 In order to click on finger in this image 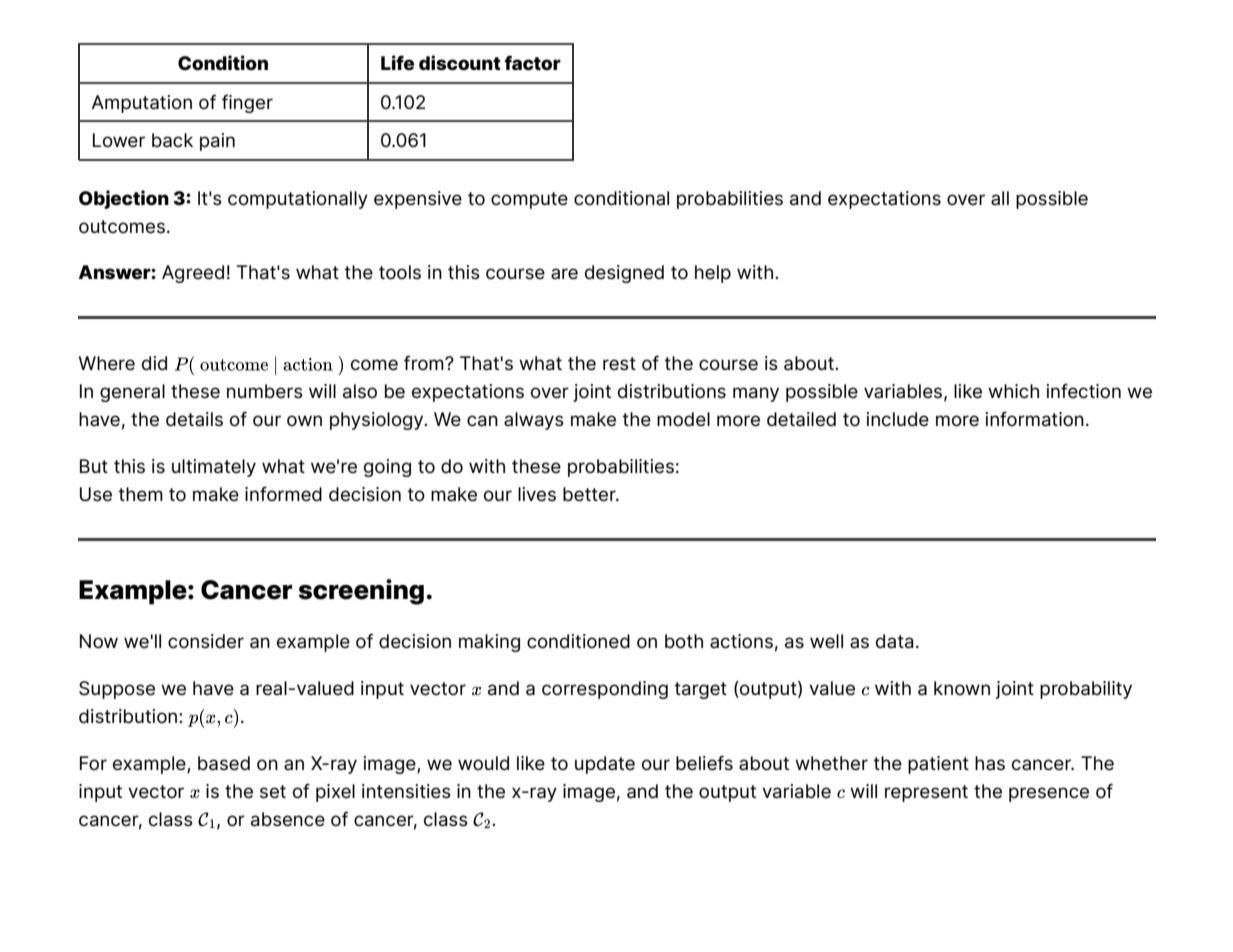, I will do `click(247, 103)`.
